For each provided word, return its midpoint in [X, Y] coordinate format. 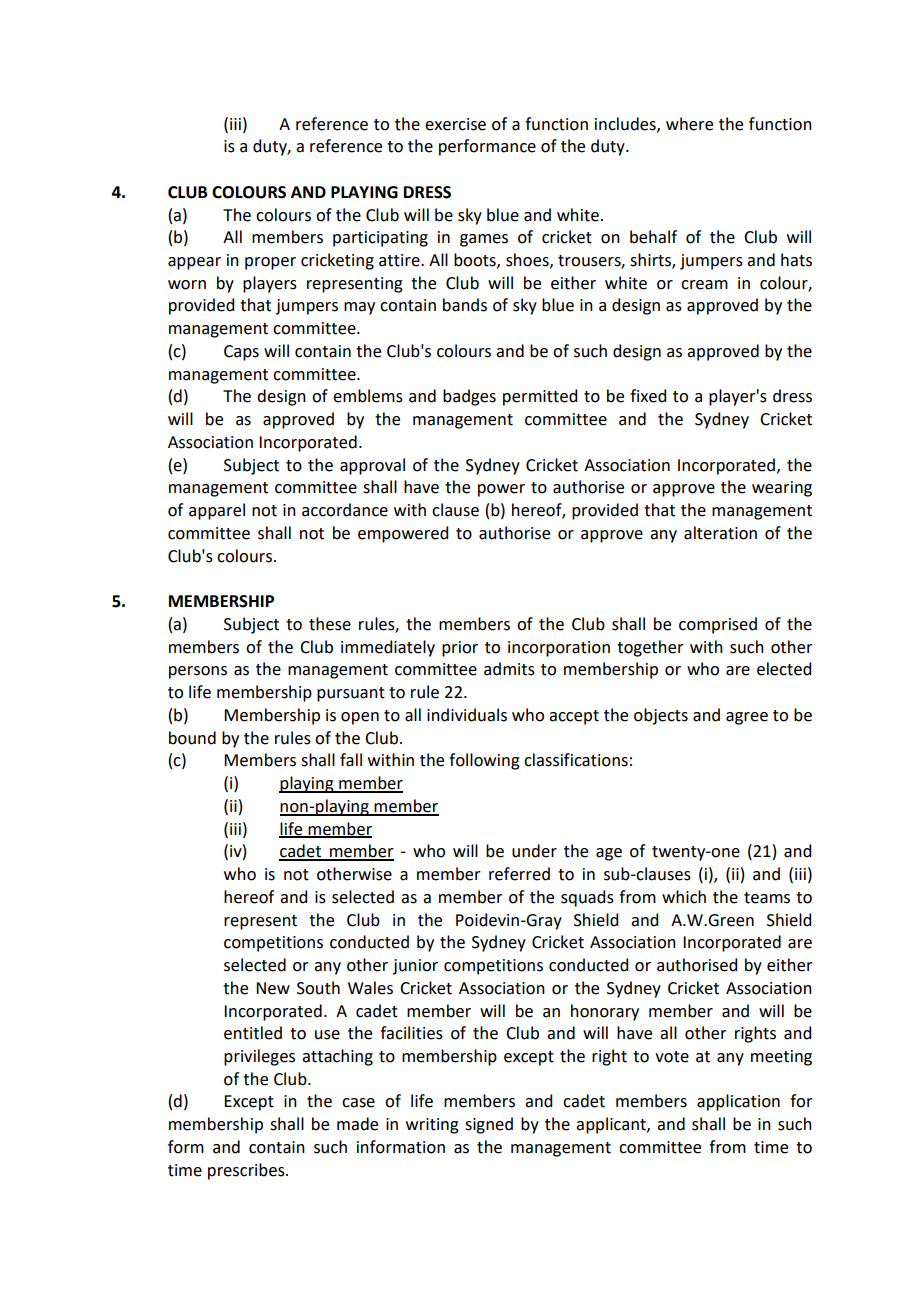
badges [469, 397]
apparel [217, 511]
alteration [720, 533]
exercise [455, 124]
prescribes [247, 1171]
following [484, 761]
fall [351, 760]
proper [270, 263]
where [689, 124]
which [684, 897]
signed [489, 1125]
